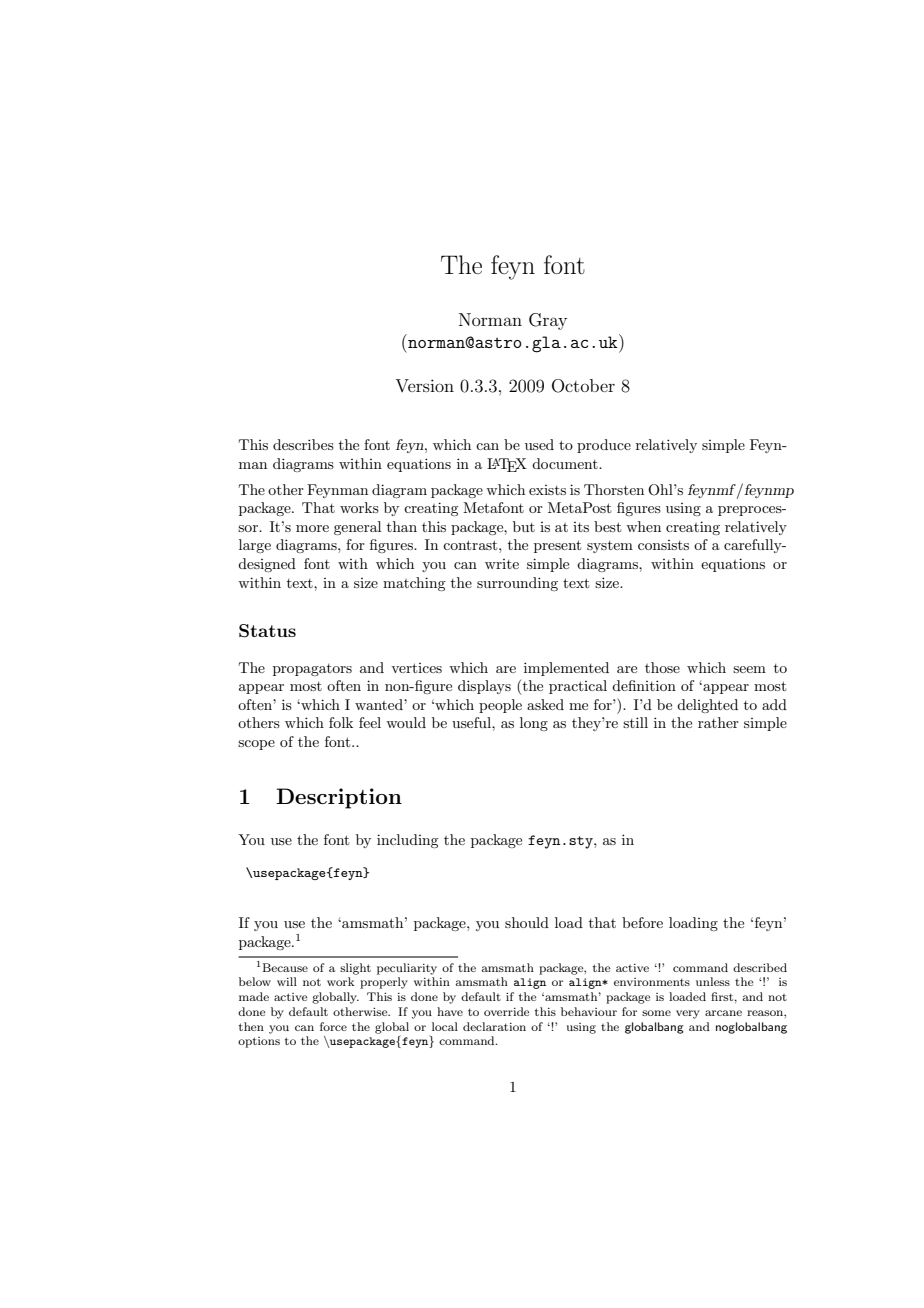 This screenshot has height=1308, width=924. What do you see at coordinates (723, 1013) in the screenshot?
I see `arcane` at bounding box center [723, 1013].
